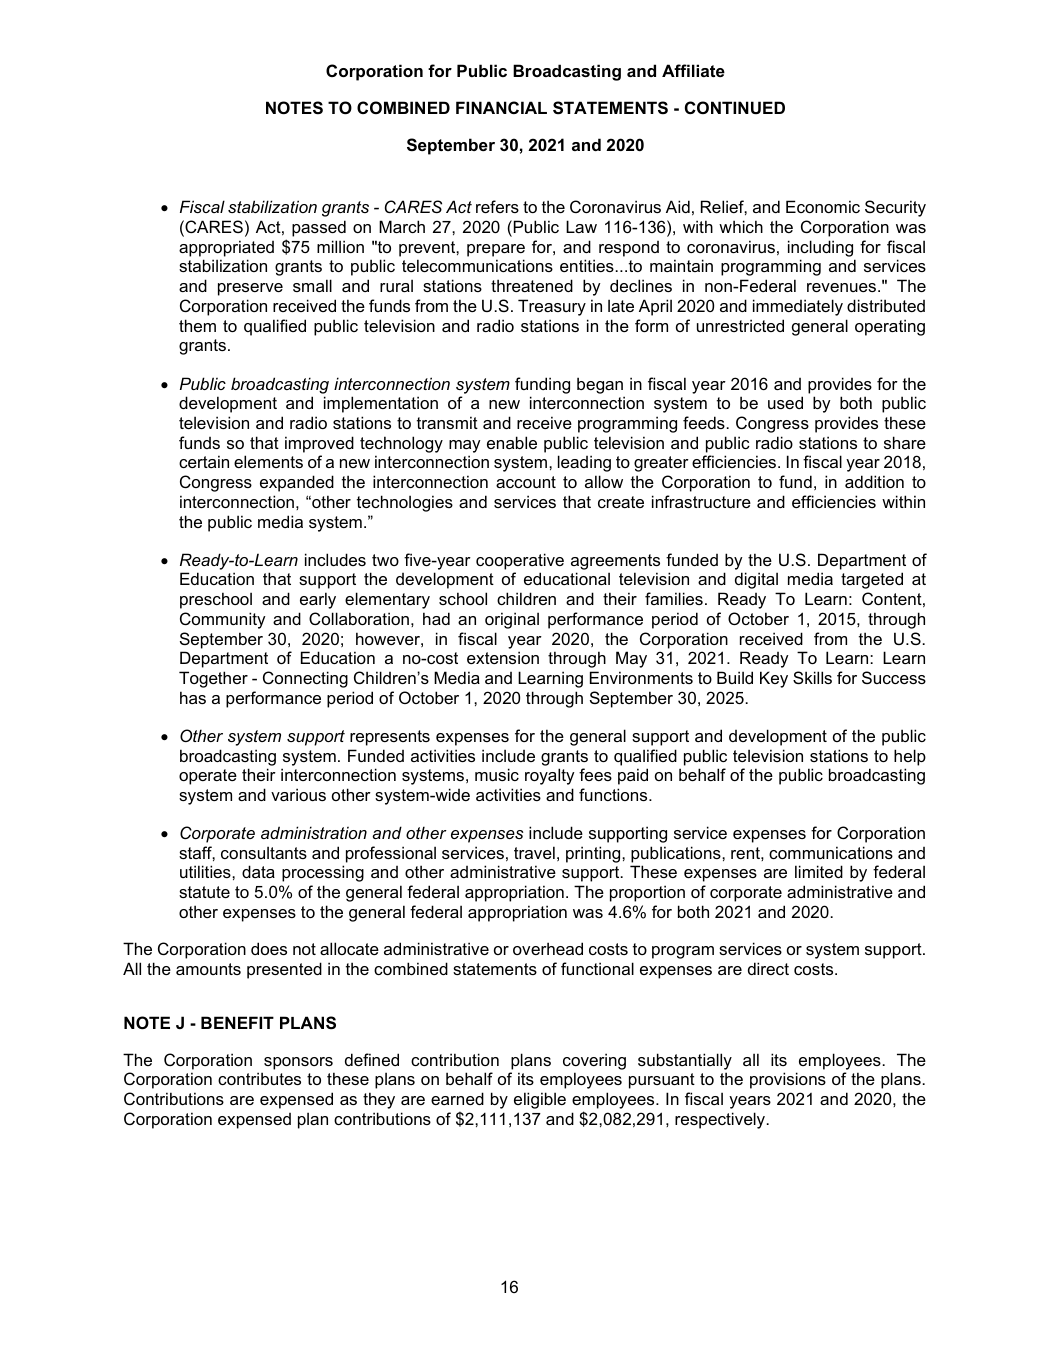 This screenshot has width=1050, height=1359. Describe the element at coordinates (735, 107) in the screenshot. I see `CONTINUED` at that location.
